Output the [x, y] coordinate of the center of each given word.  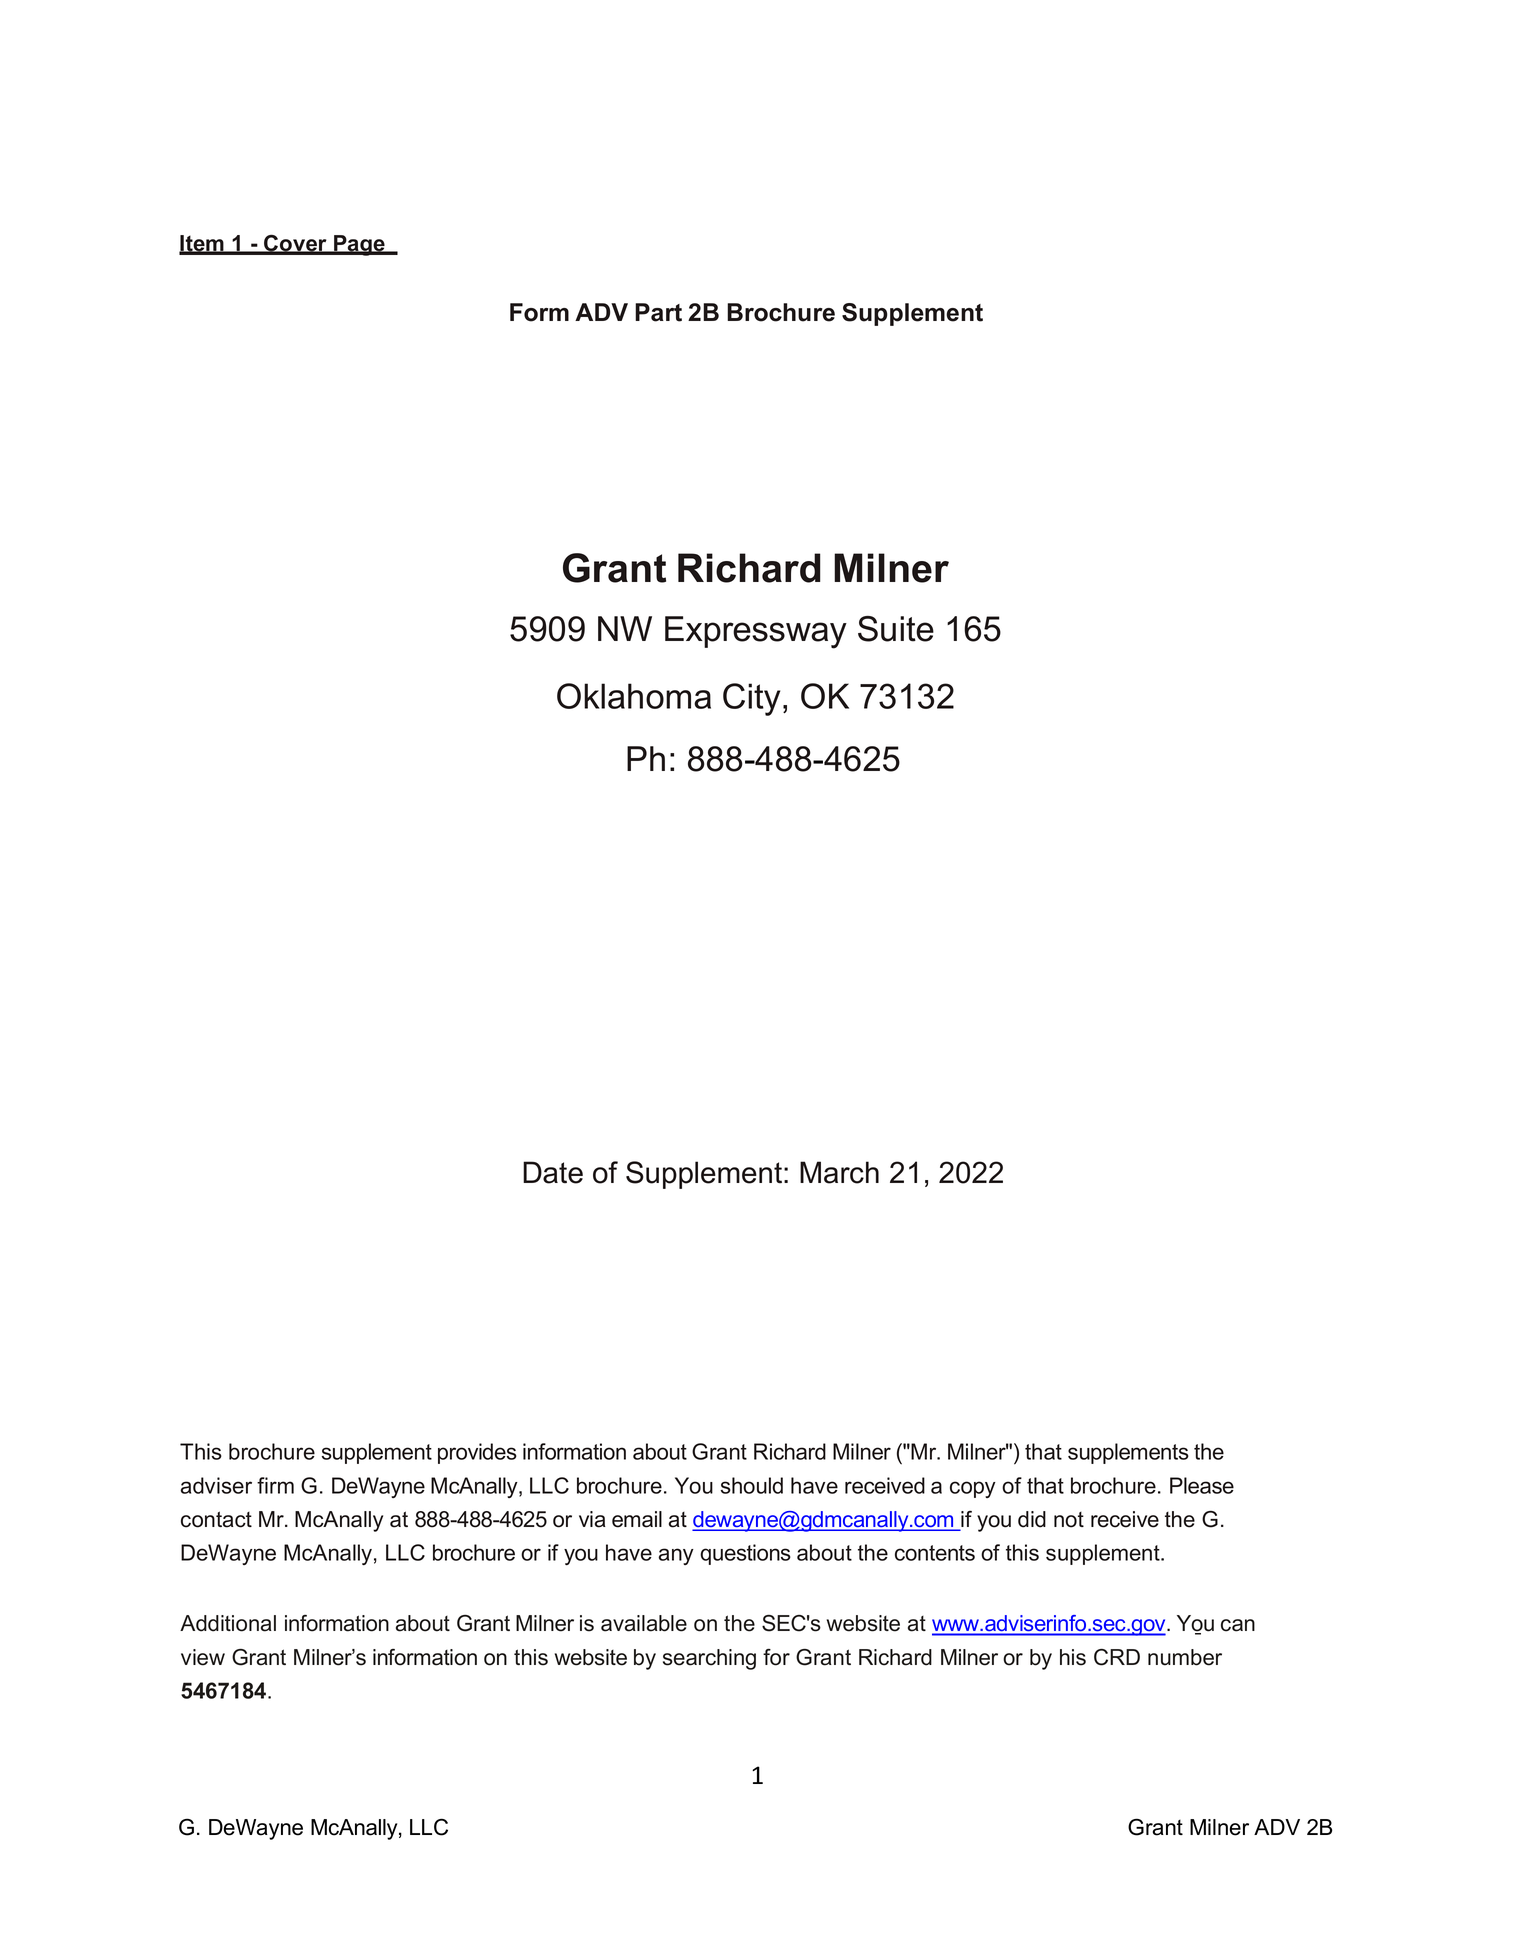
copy [973, 1489]
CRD [1117, 1657]
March [839, 1172]
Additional [228, 1623]
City [751, 699]
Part [658, 312]
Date [553, 1172]
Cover [295, 244]
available [644, 1623]
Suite [896, 629]
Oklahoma [634, 696]
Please [1202, 1485]
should [752, 1485]
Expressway [756, 632]
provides [477, 1453]
